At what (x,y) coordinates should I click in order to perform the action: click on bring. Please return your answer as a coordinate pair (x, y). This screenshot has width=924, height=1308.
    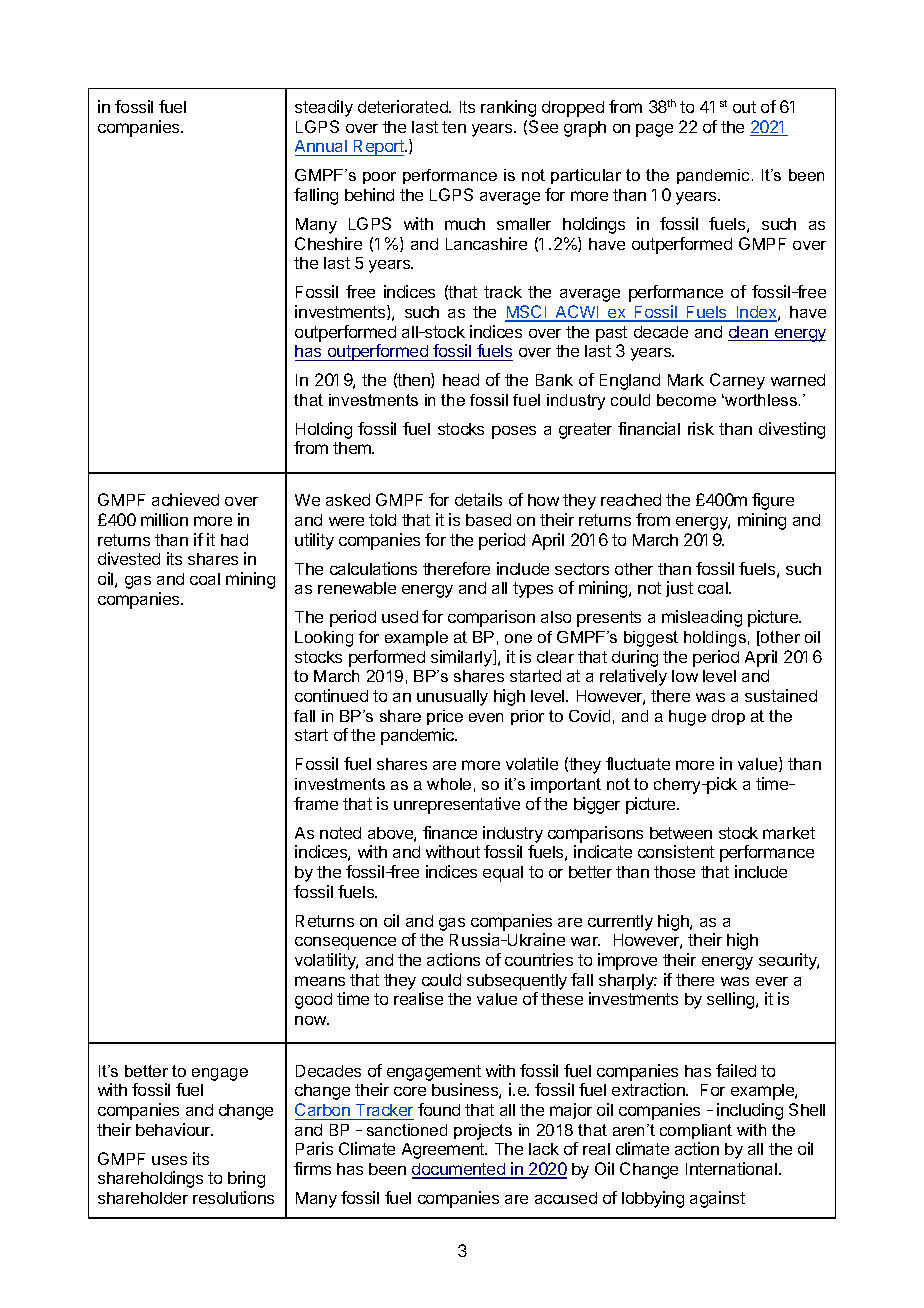
    Looking at the image, I should click on (246, 1179).
